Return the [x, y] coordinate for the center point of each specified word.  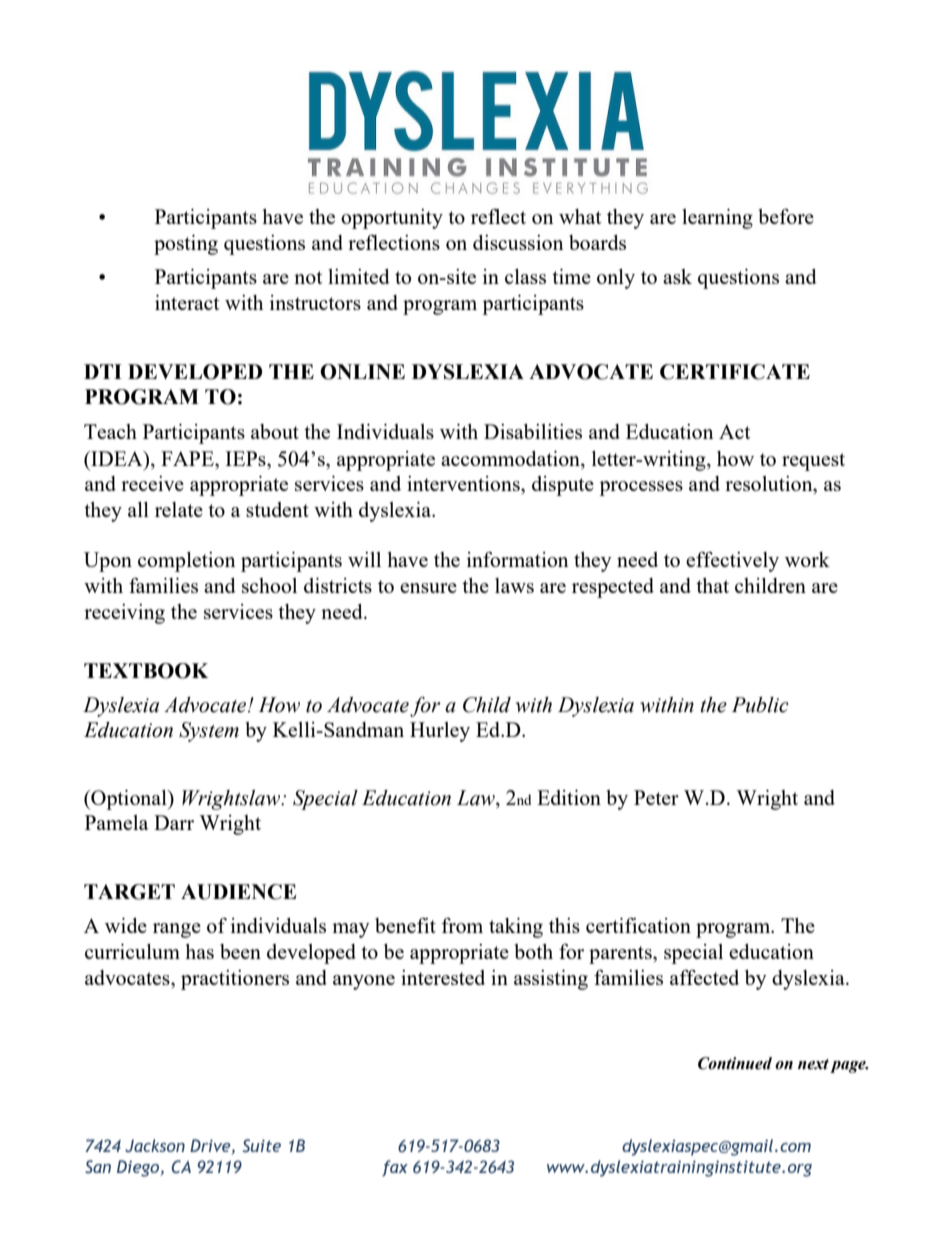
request [813, 462]
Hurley [440, 732]
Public [760, 705]
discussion [518, 242]
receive [152, 483]
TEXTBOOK [146, 671]
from [462, 925]
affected [704, 977]
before [786, 216]
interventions [464, 483]
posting [186, 245]
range [177, 930]
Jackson [155, 1145]
